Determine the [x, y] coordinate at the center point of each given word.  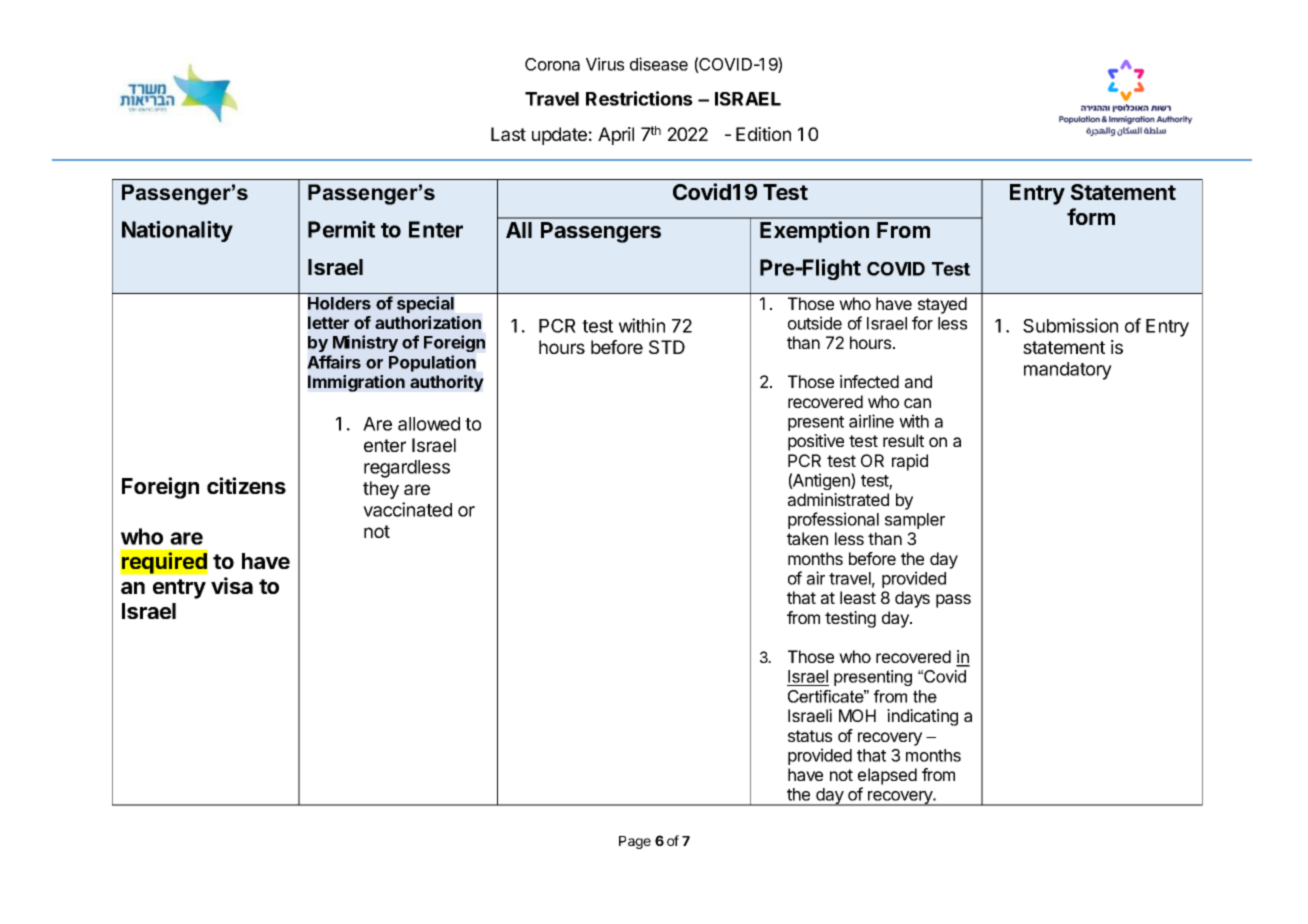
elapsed [887, 776]
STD [667, 347]
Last [508, 134]
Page [635, 842]
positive [816, 442]
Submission [1070, 325]
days [912, 599]
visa [232, 585]
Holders [339, 303]
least [858, 597]
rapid [910, 462]
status [810, 736]
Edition [763, 134]
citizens [246, 485]
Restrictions [639, 98]
